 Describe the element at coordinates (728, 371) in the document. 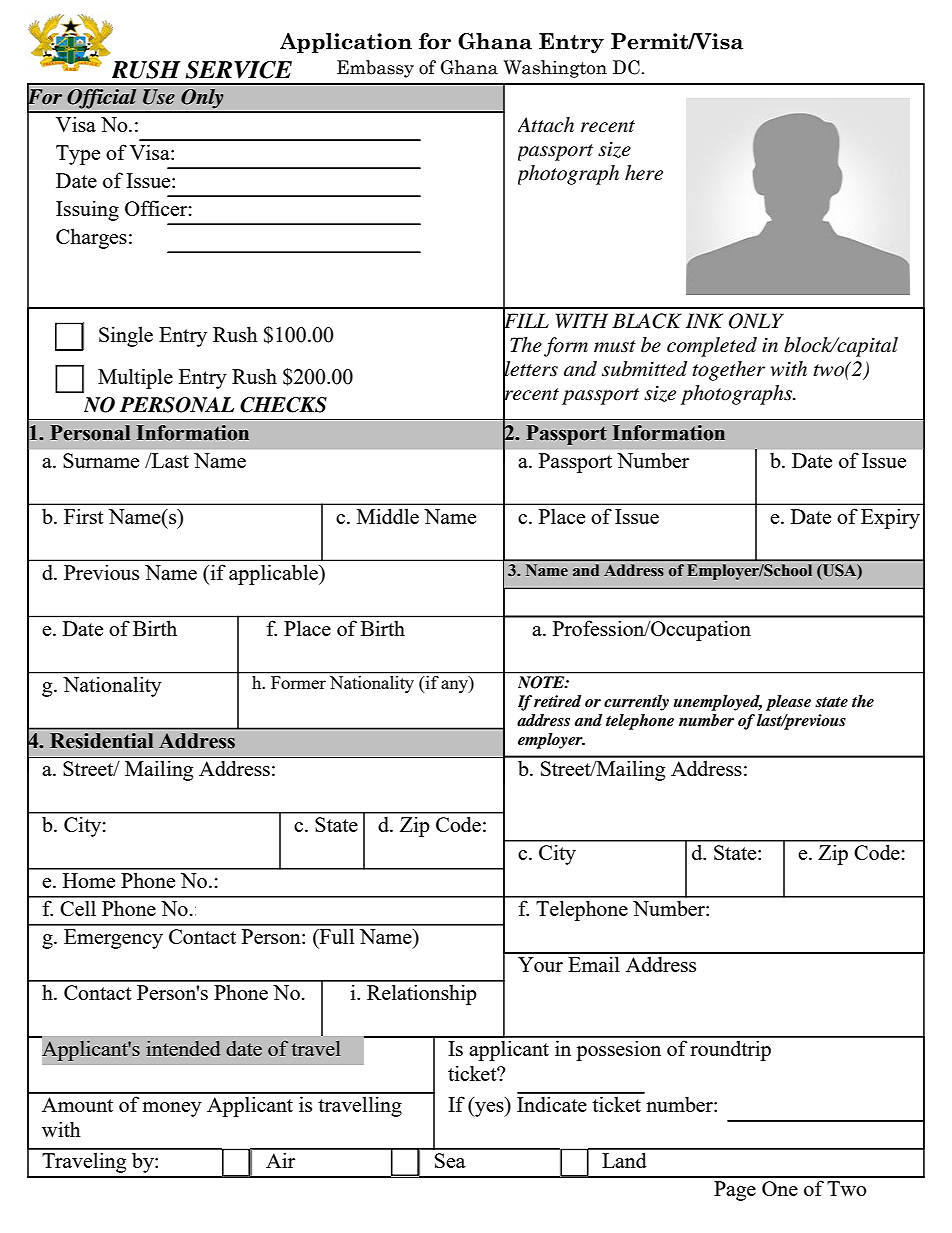

I see `together` at that location.
